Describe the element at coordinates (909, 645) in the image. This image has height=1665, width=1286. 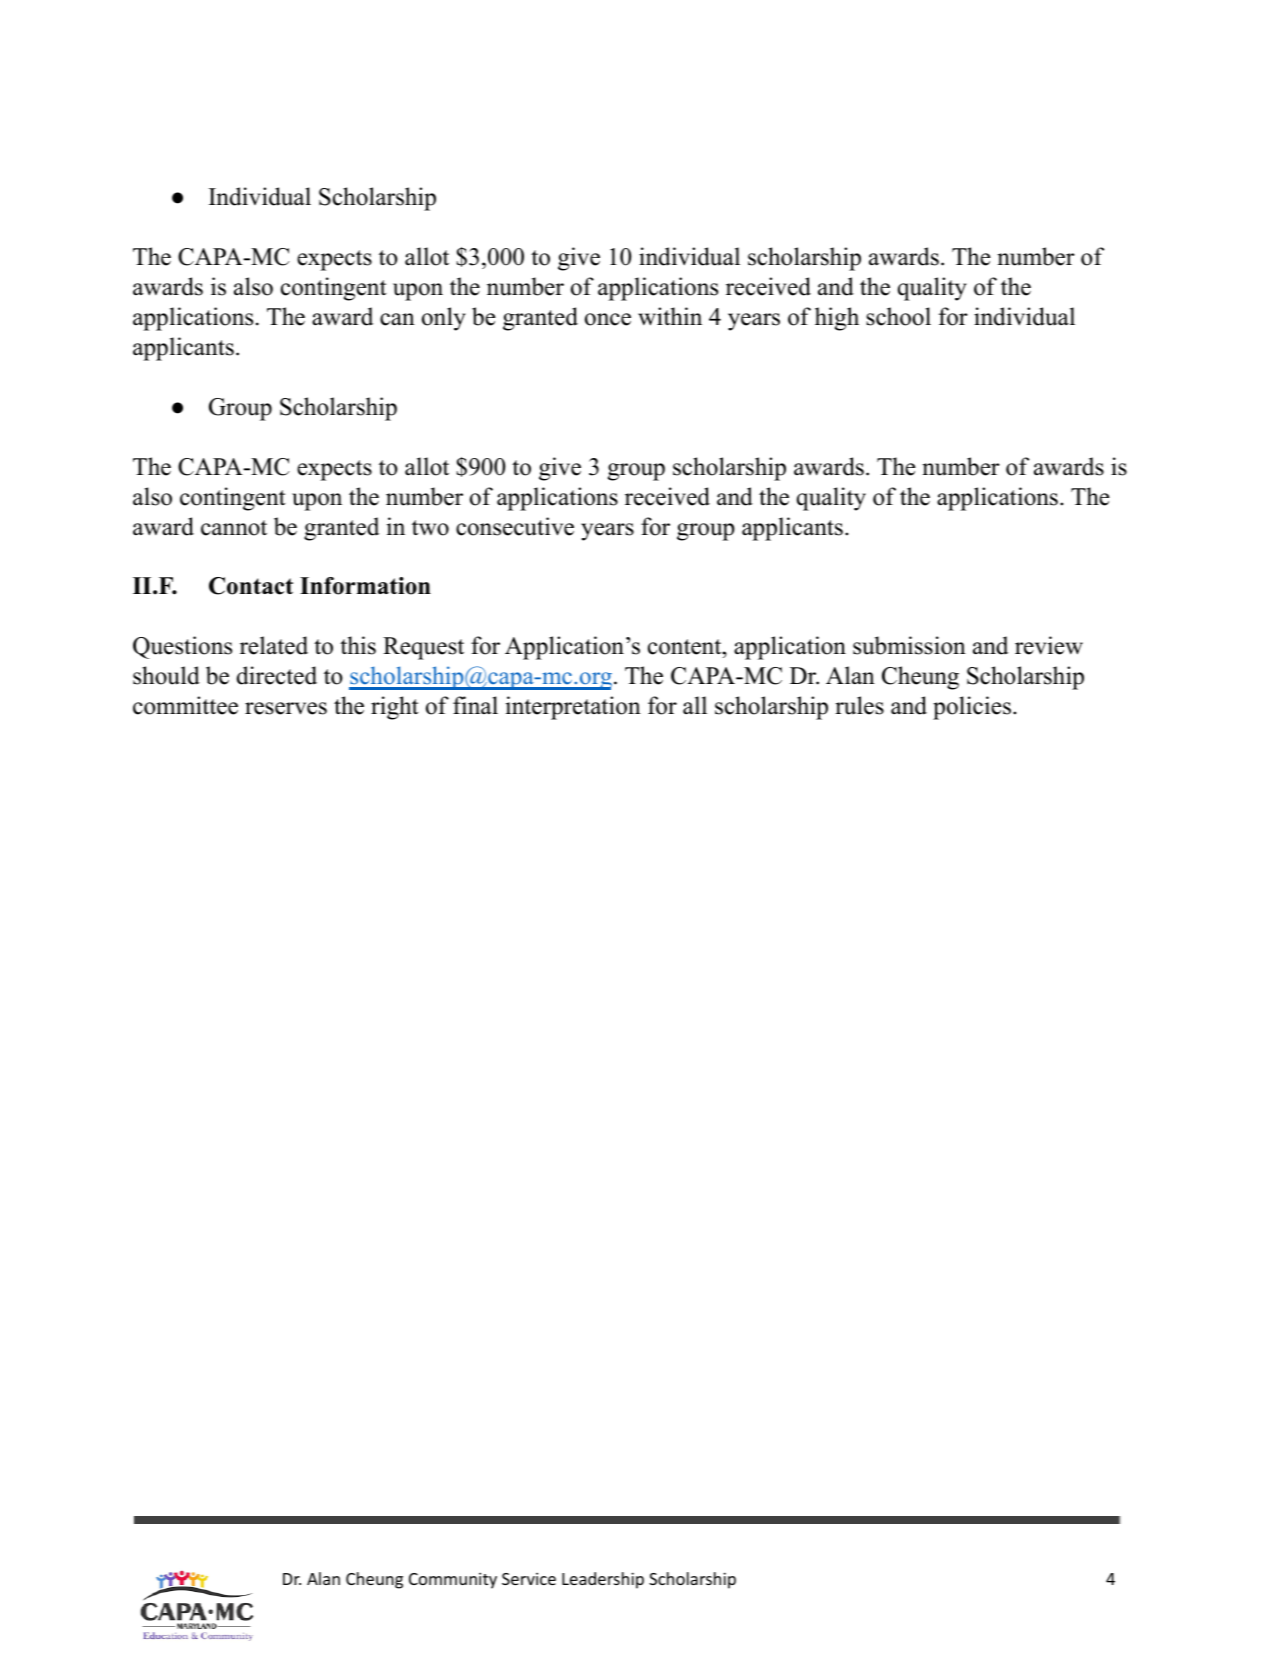
I see `submission` at that location.
